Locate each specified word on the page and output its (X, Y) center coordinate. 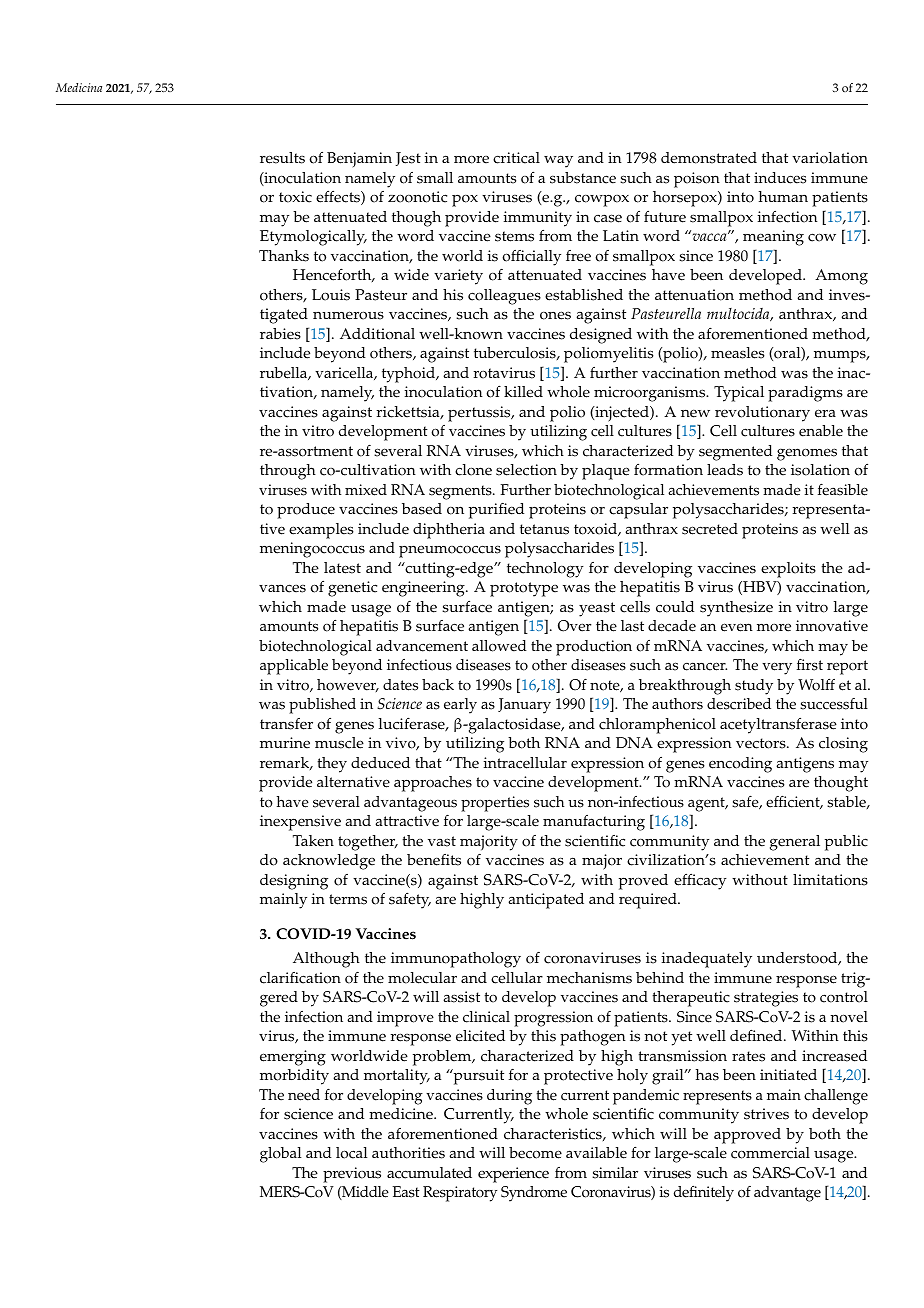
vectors (762, 743)
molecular (422, 978)
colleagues (504, 297)
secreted (710, 529)
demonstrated (709, 158)
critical (516, 158)
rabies (280, 334)
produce (306, 511)
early (460, 706)
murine (285, 743)
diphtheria (449, 531)
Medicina (79, 87)
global (280, 1155)
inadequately (707, 960)
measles (737, 353)
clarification (300, 978)
